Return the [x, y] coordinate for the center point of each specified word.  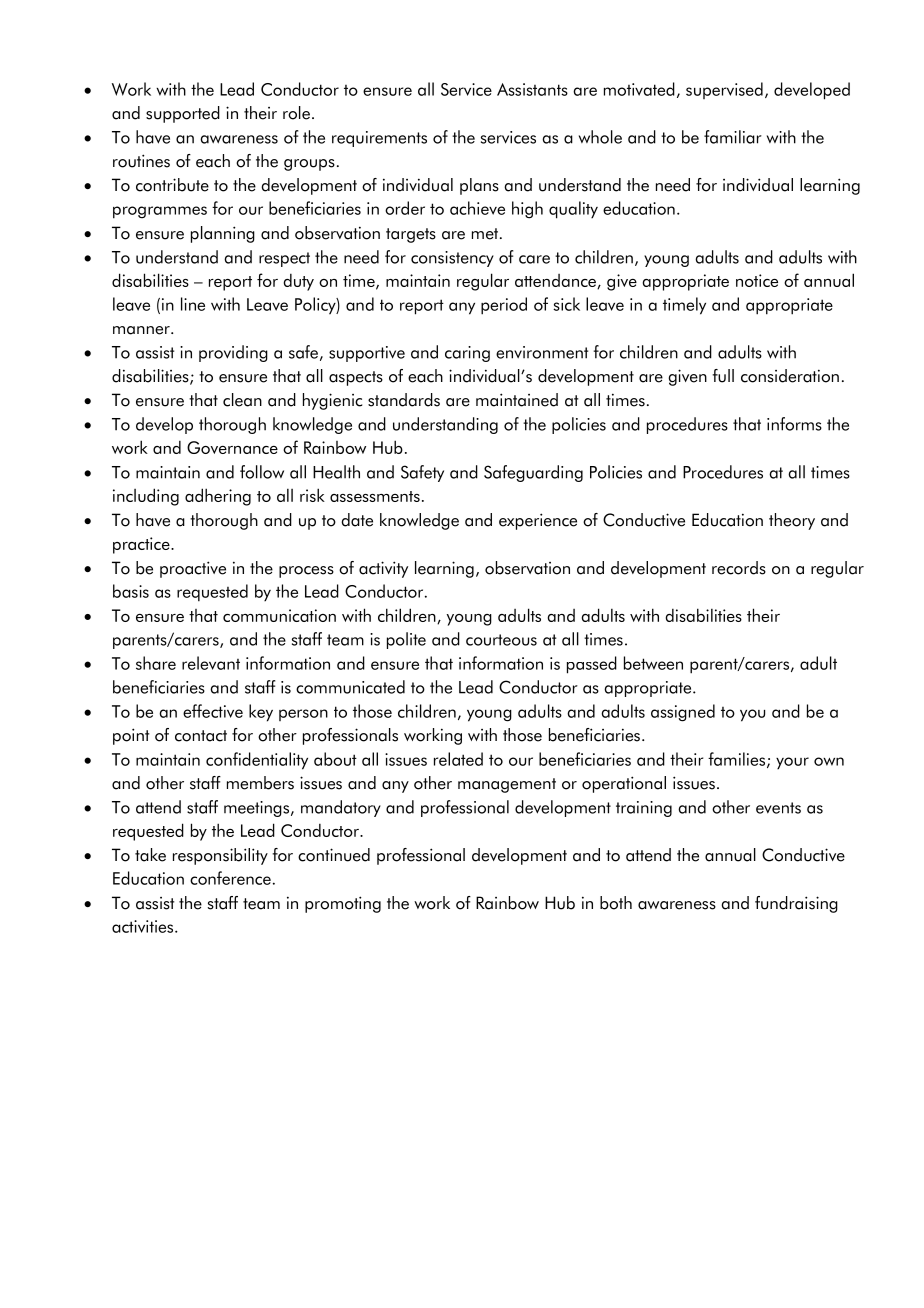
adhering [218, 497]
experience [538, 521]
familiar [733, 137]
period [504, 306]
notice [757, 280]
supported [183, 114]
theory [792, 521]
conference [230, 878]
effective [213, 711]
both [616, 903]
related [458, 759]
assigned [683, 713]
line [193, 304]
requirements [379, 139]
